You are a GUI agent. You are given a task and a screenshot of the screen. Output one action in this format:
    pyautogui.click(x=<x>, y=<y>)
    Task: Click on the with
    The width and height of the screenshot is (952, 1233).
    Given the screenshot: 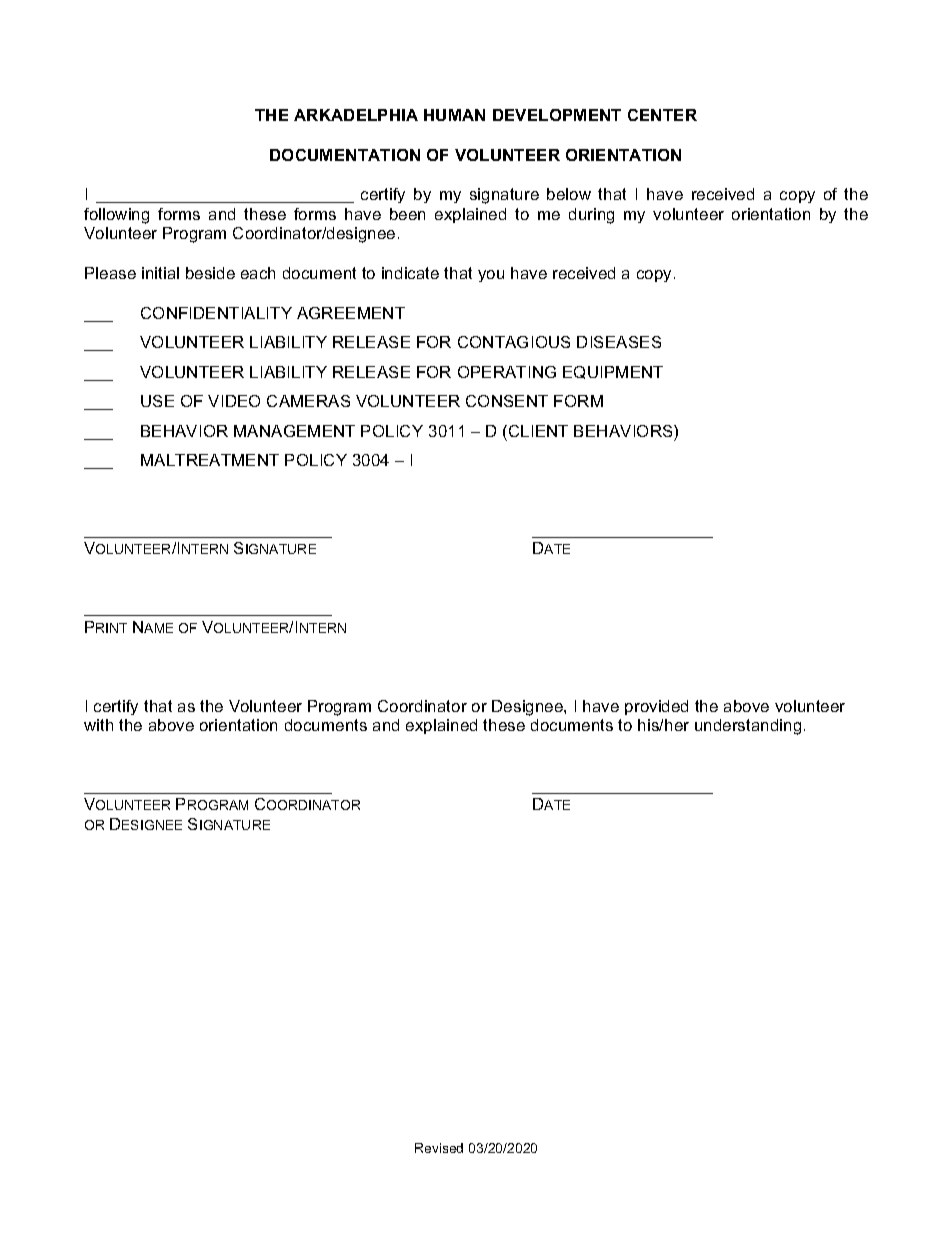 What is the action you would take?
    pyautogui.click(x=98, y=725)
